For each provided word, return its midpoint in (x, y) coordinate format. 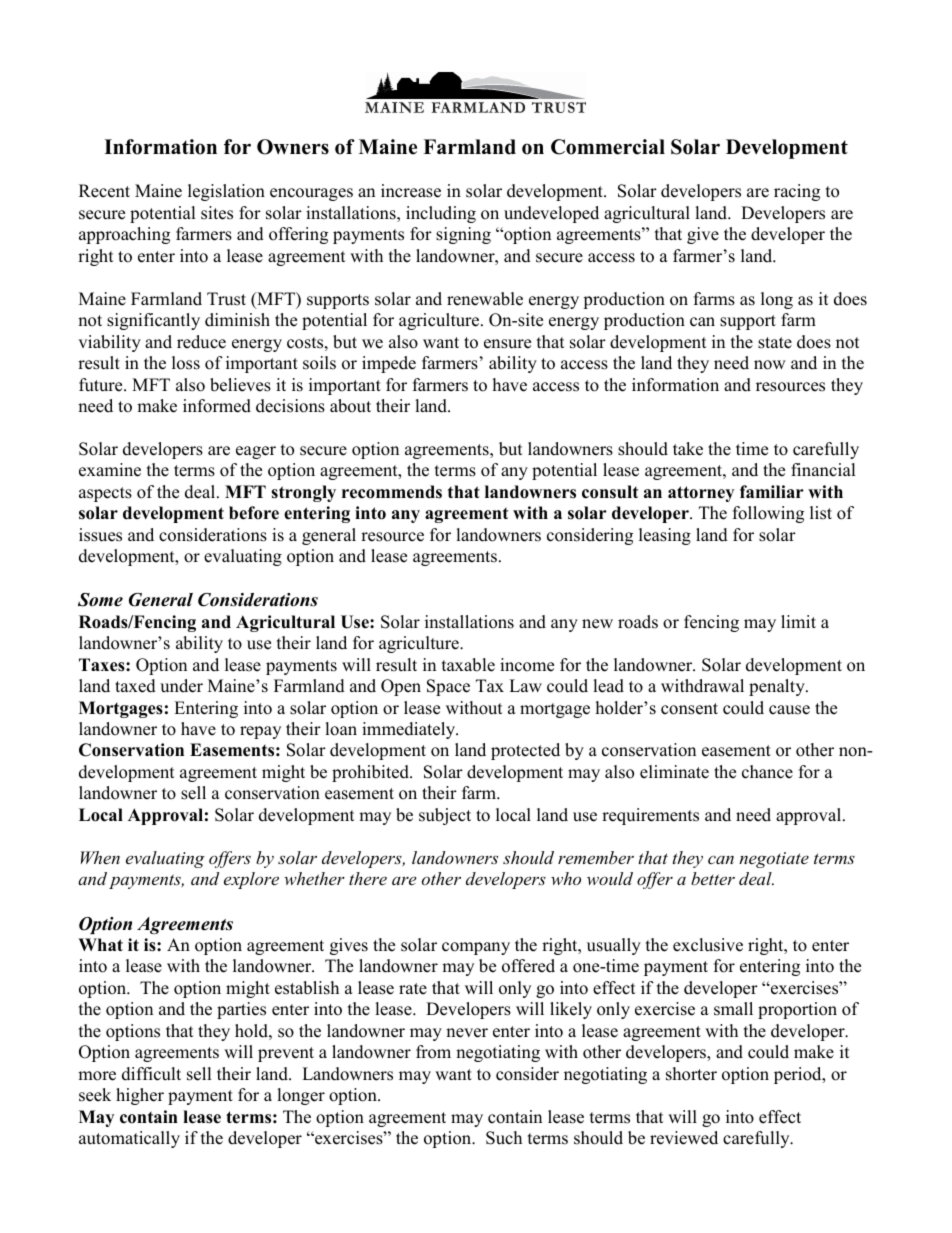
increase (411, 191)
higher (140, 1096)
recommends (392, 492)
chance (767, 772)
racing (797, 192)
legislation (226, 192)
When (100, 857)
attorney (701, 494)
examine (110, 470)
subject (445, 816)
